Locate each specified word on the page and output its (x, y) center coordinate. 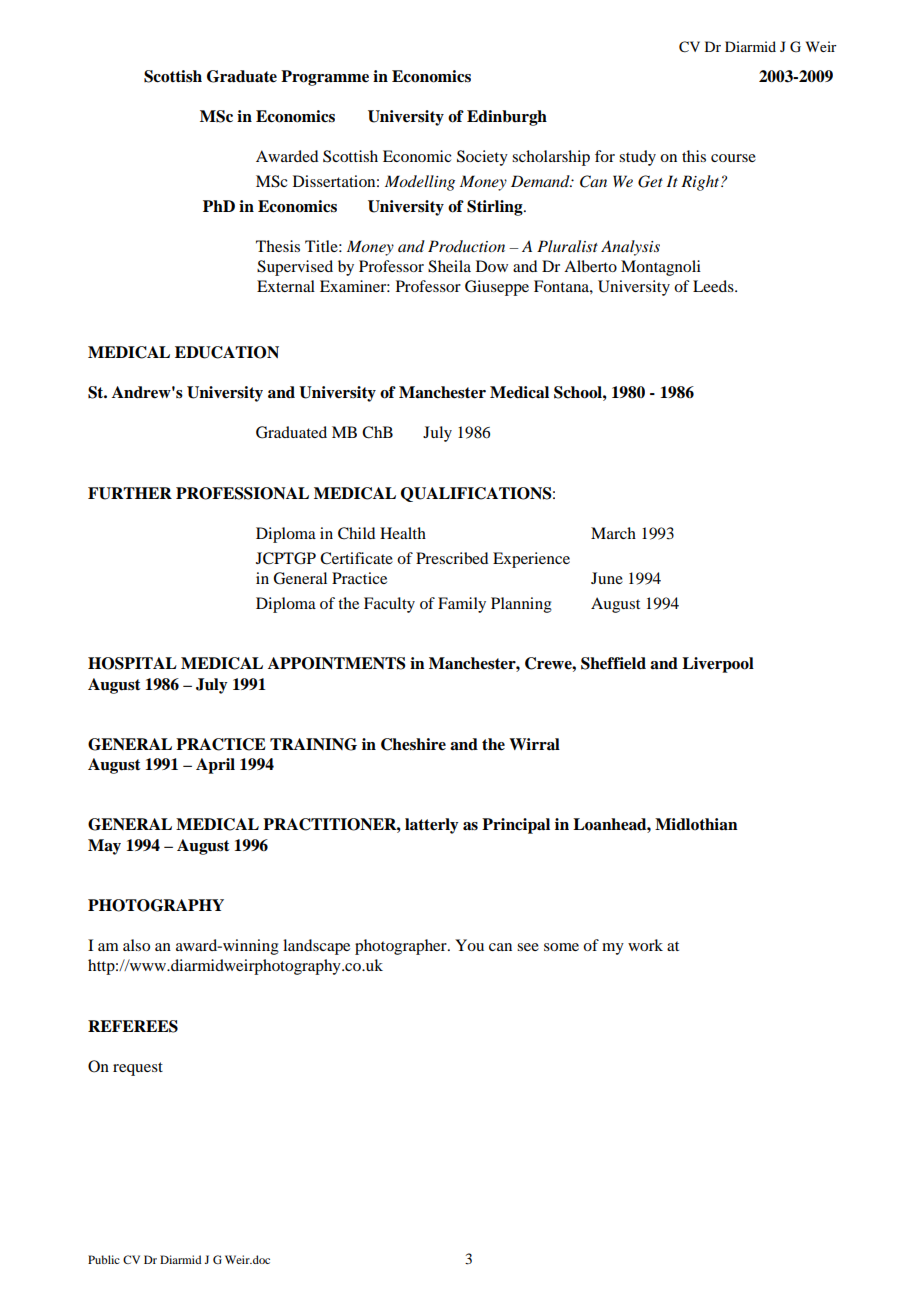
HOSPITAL (132, 663)
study (637, 158)
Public (104, 1259)
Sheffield (613, 663)
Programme (325, 78)
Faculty (389, 605)
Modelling (420, 183)
